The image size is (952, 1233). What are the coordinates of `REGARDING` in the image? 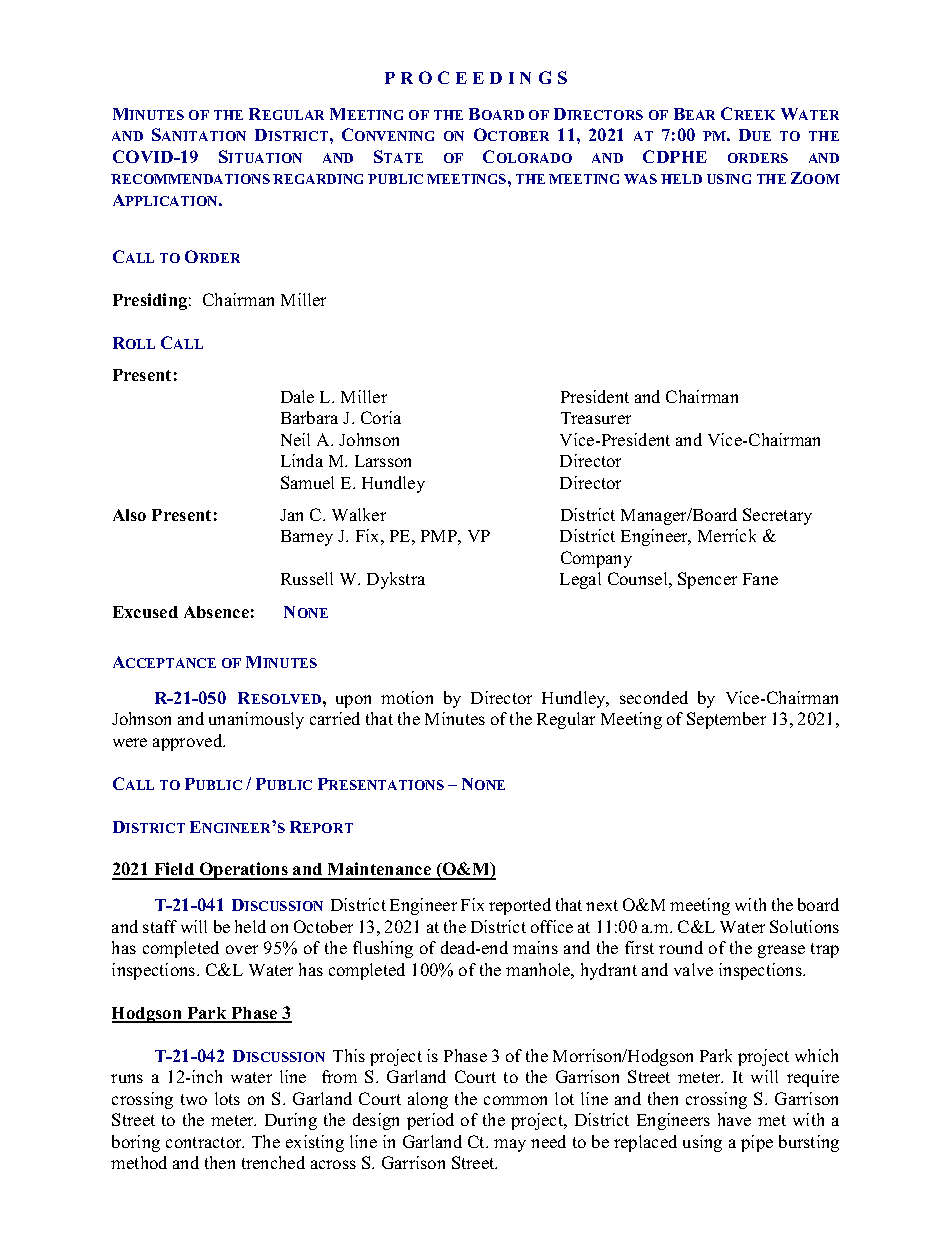 It's located at (318, 179).
